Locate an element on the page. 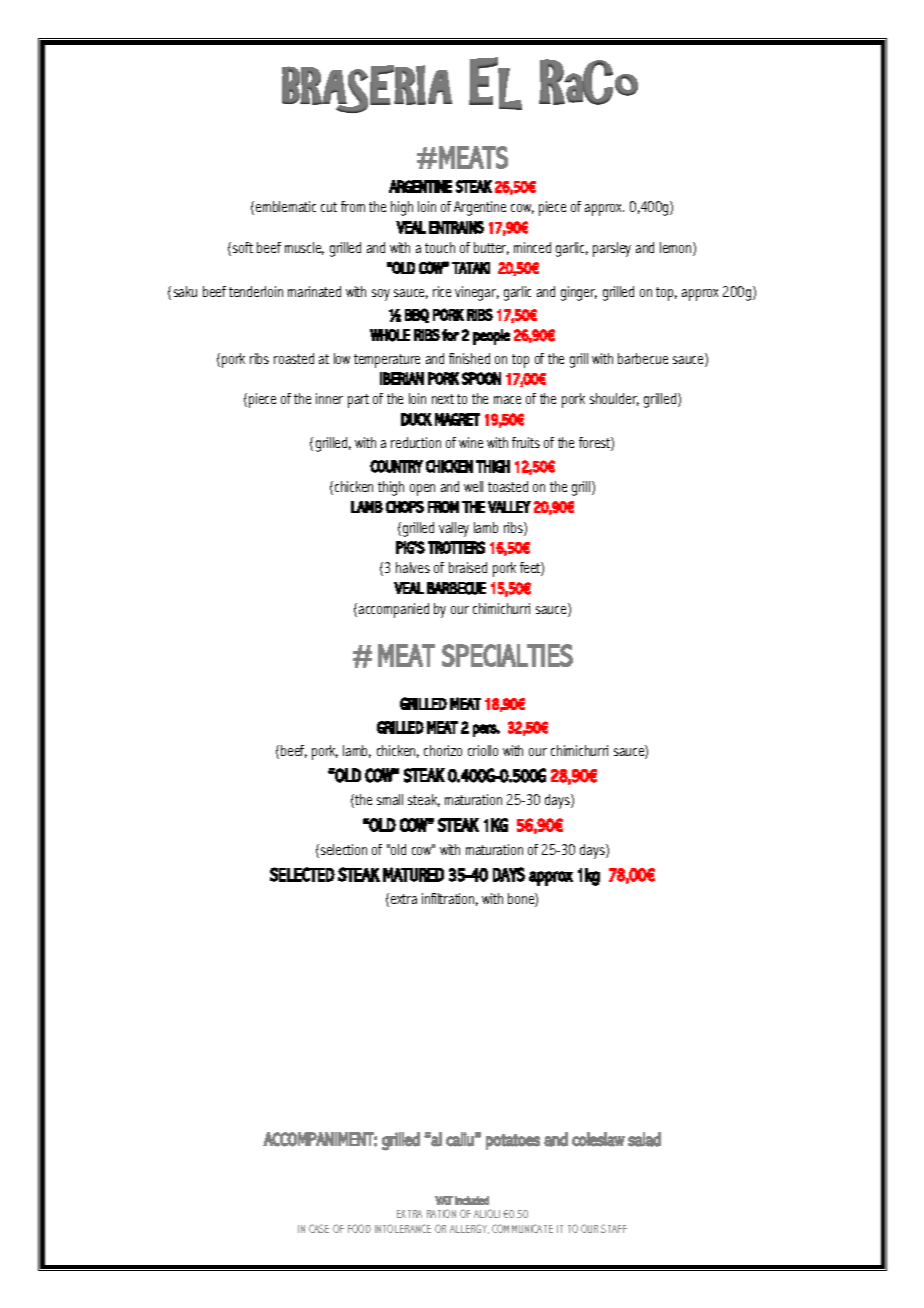 This image has width=924, height=1308. shoulder is located at coordinates (614, 399).
